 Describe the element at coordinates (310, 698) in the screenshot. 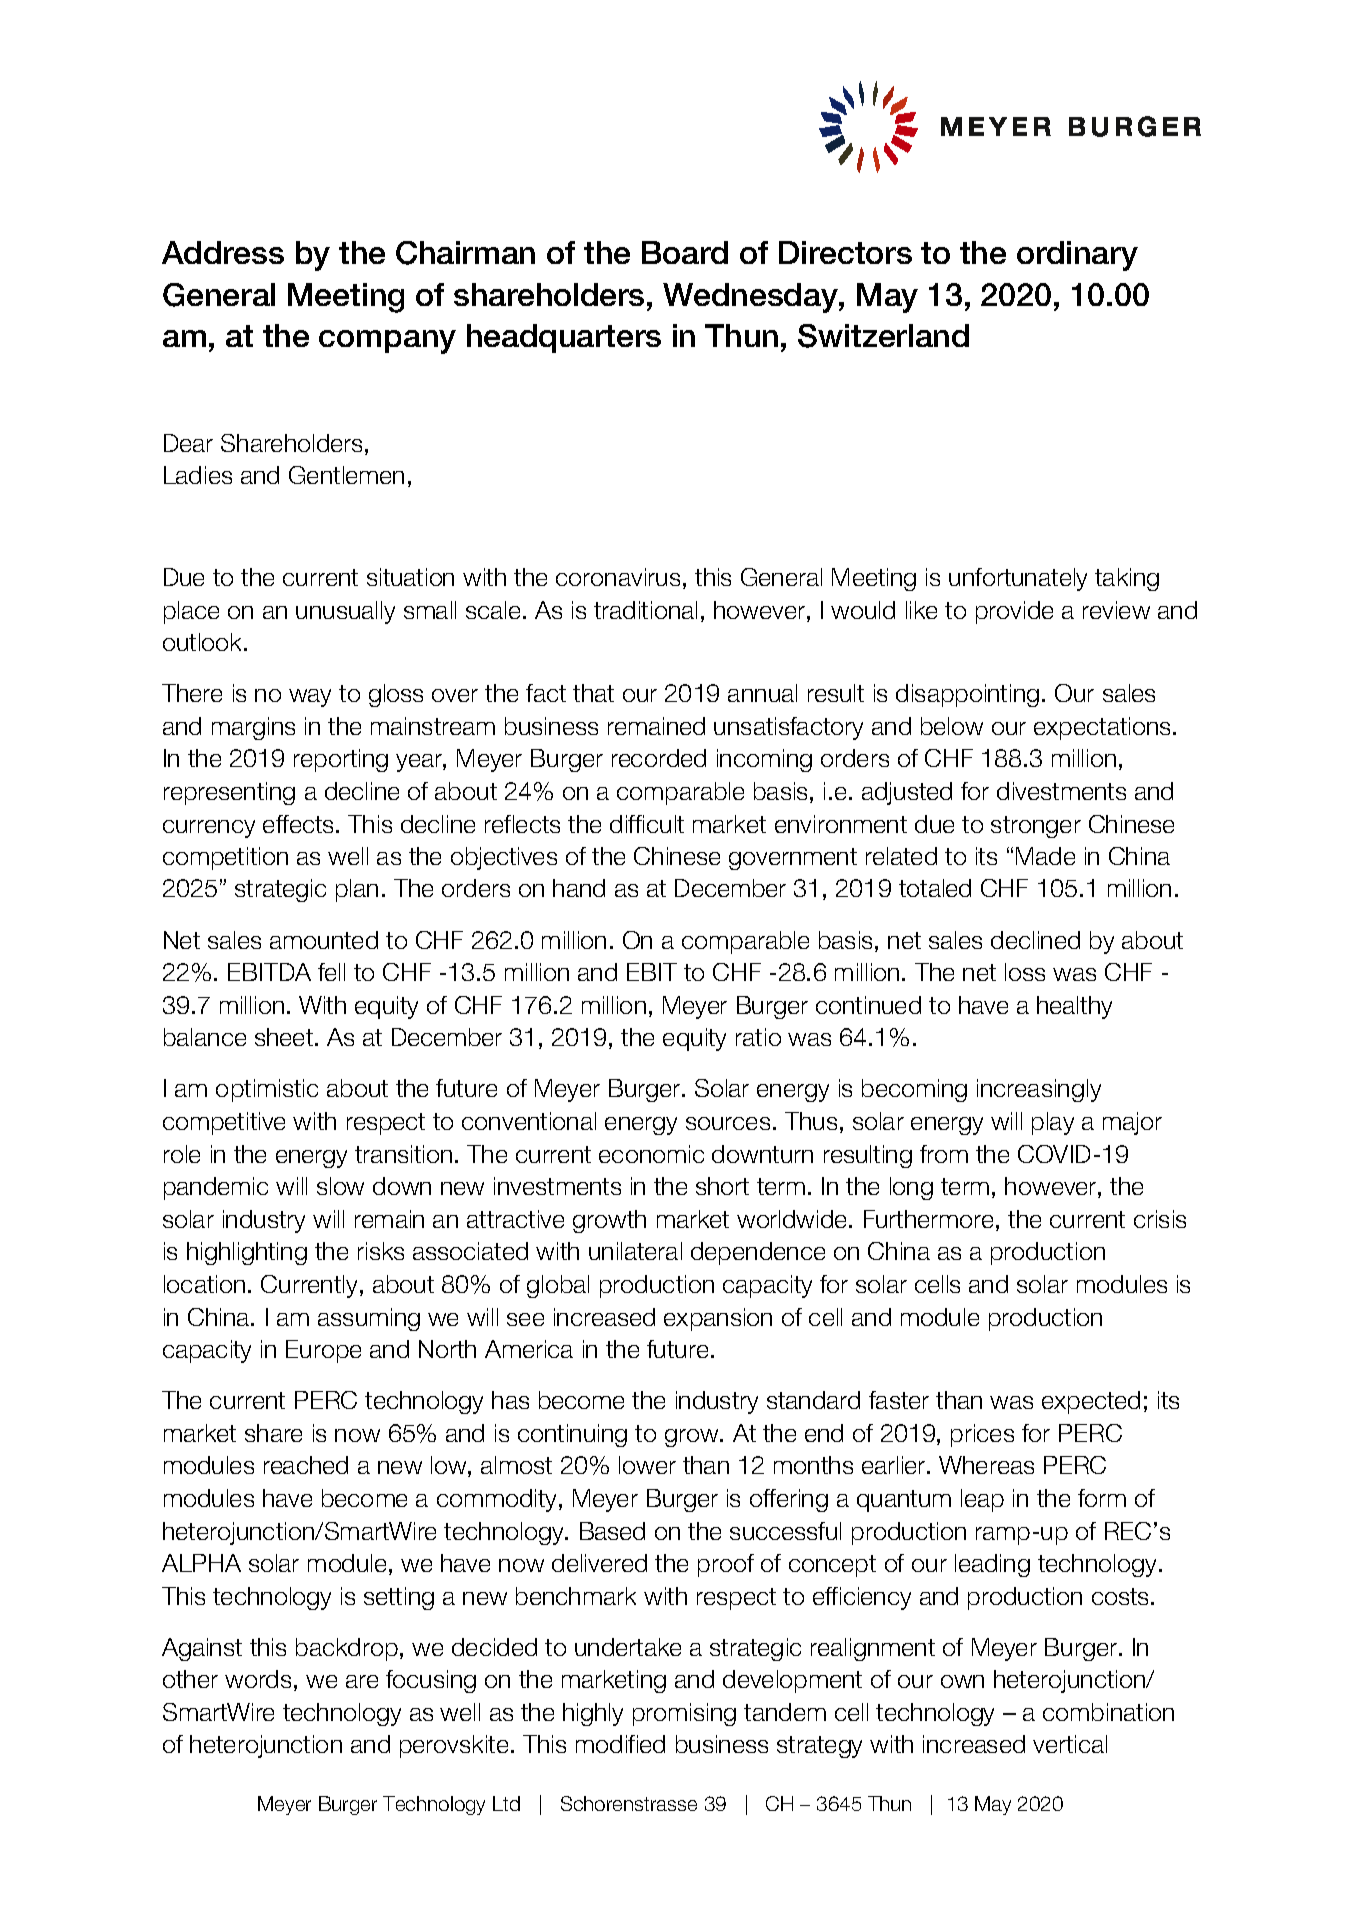

I see `way` at that location.
